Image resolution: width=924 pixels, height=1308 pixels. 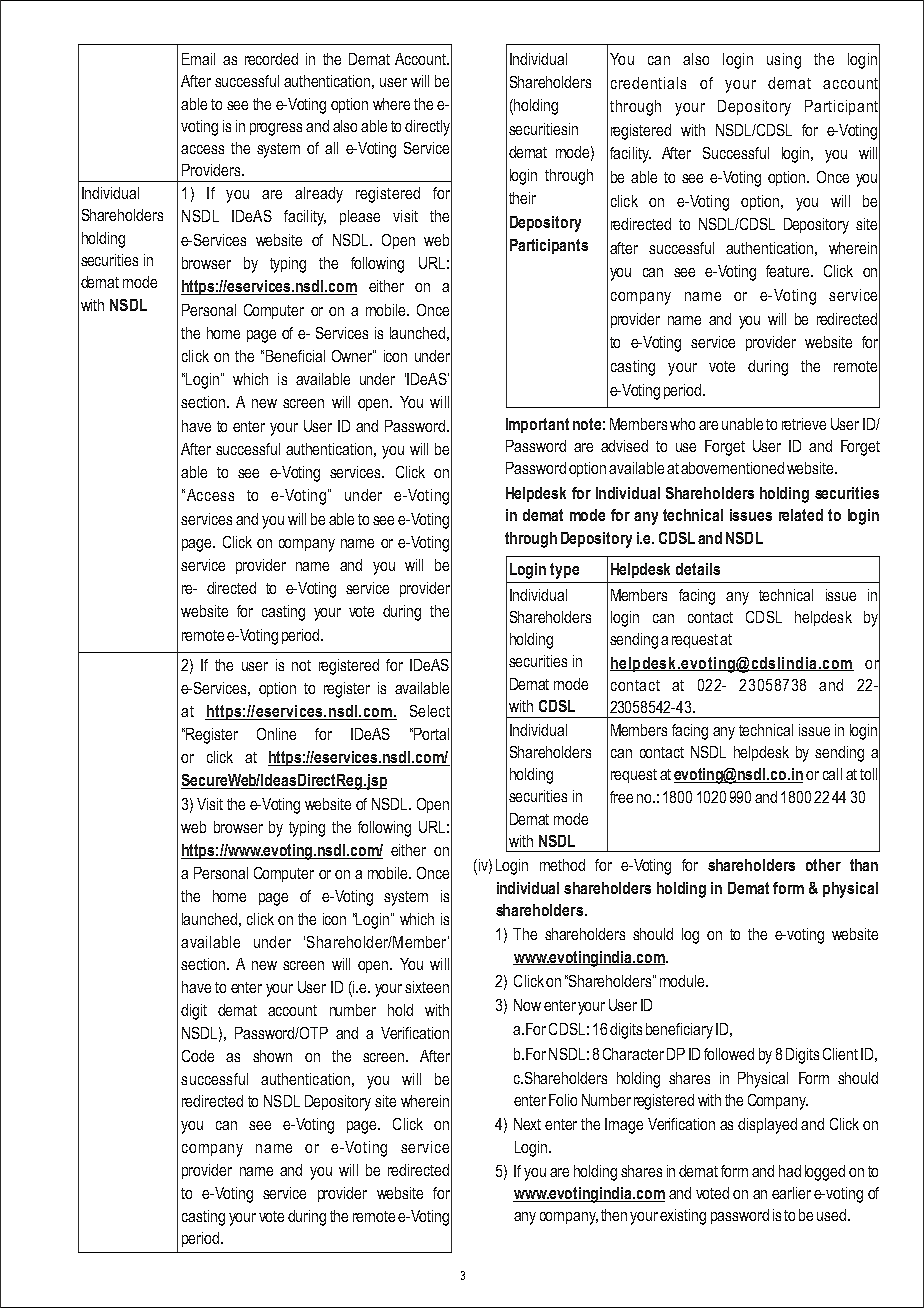 I want to click on module, so click(x=683, y=981).
